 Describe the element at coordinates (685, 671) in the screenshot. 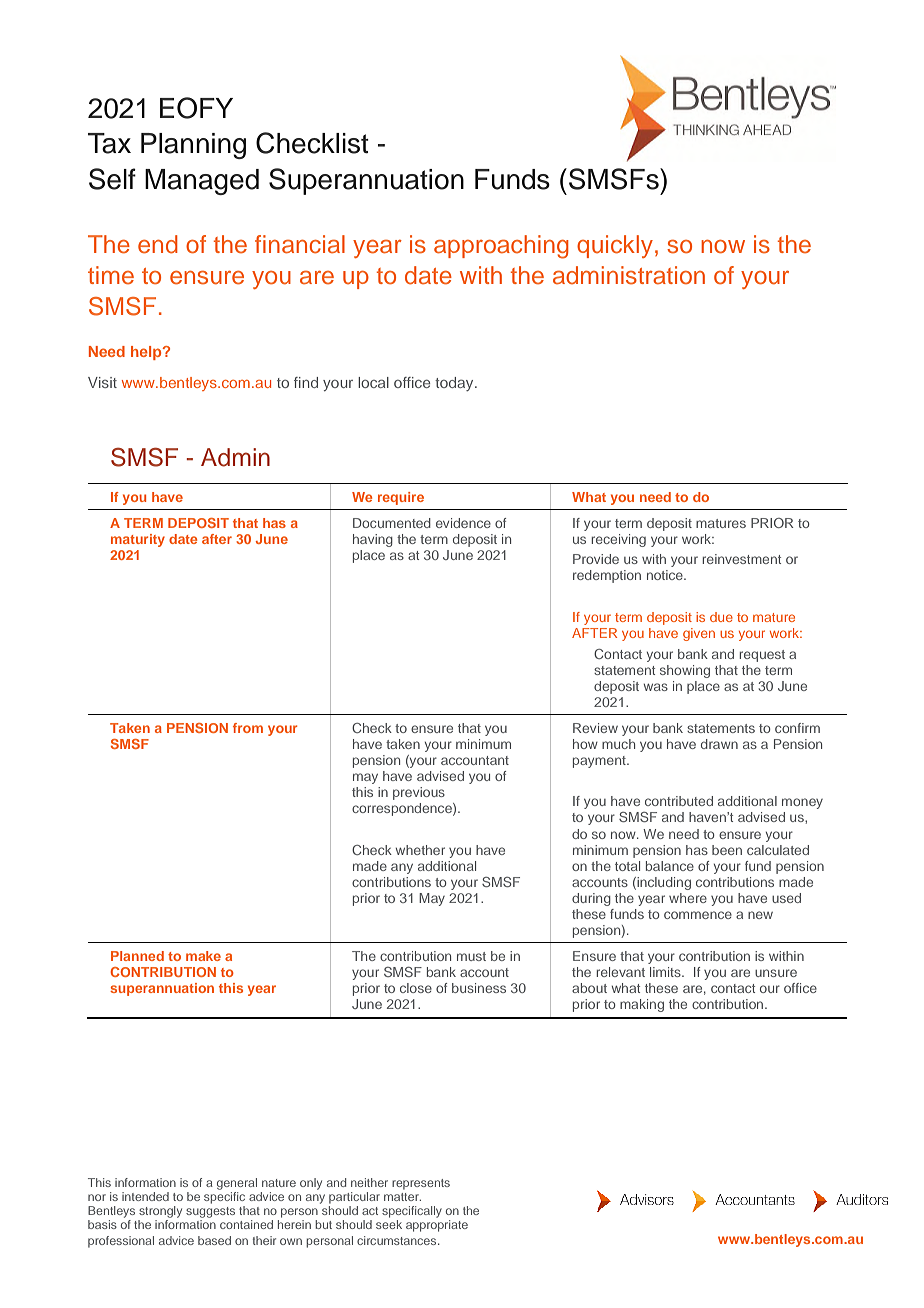

I see `showing` at that location.
